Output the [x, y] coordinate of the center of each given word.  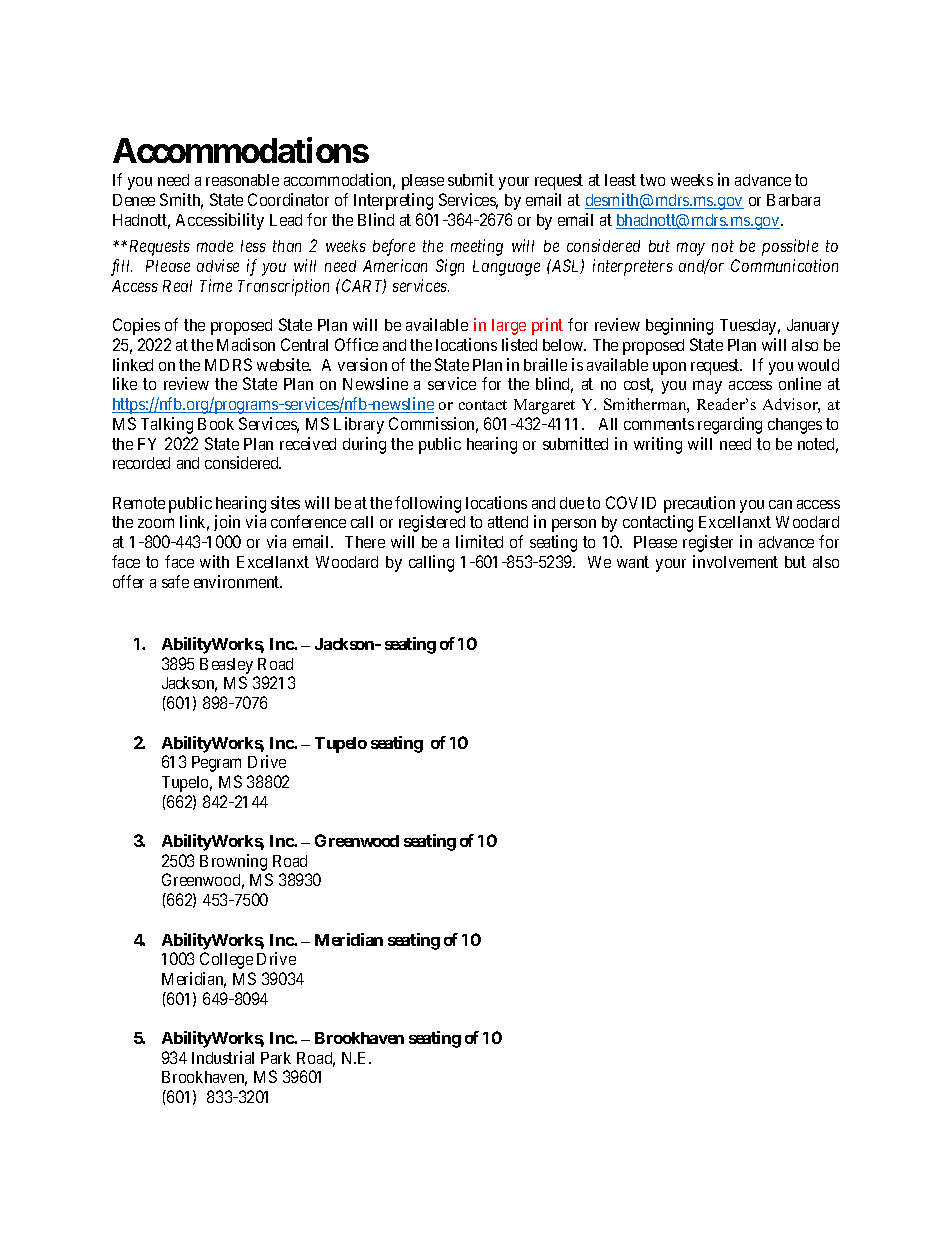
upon [669, 368]
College [226, 960]
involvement [735, 561]
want [633, 562]
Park [276, 1058]
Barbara [793, 200]
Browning [235, 864]
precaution [699, 504]
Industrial [223, 1057]
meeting [477, 247]
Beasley [226, 666]
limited [479, 541]
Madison [246, 344]
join [227, 523]
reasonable [242, 180]
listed [519, 344]
